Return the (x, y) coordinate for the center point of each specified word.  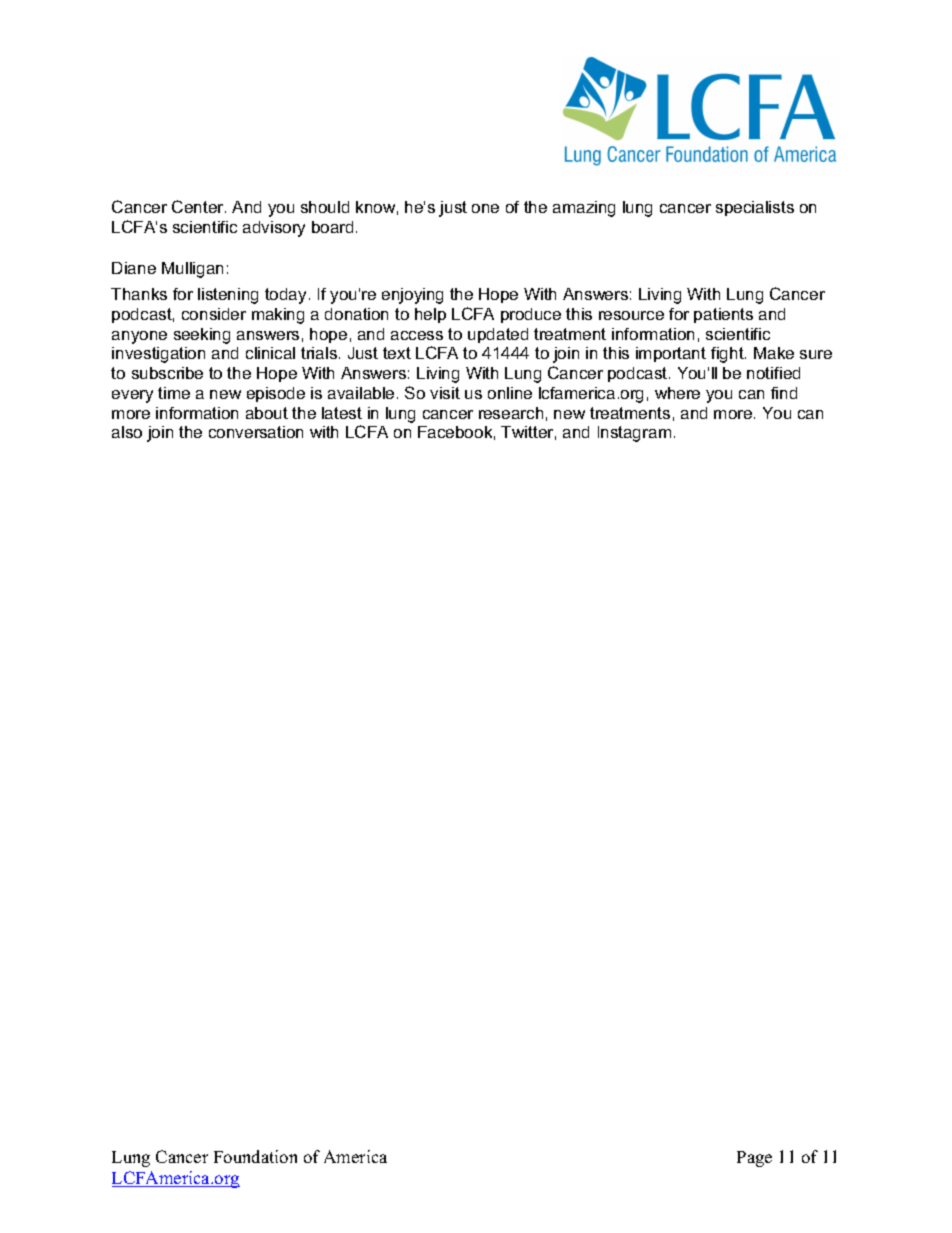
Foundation (255, 1156)
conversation (256, 432)
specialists (755, 208)
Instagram (634, 434)
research (511, 413)
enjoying (412, 296)
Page (754, 1159)
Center (199, 206)
